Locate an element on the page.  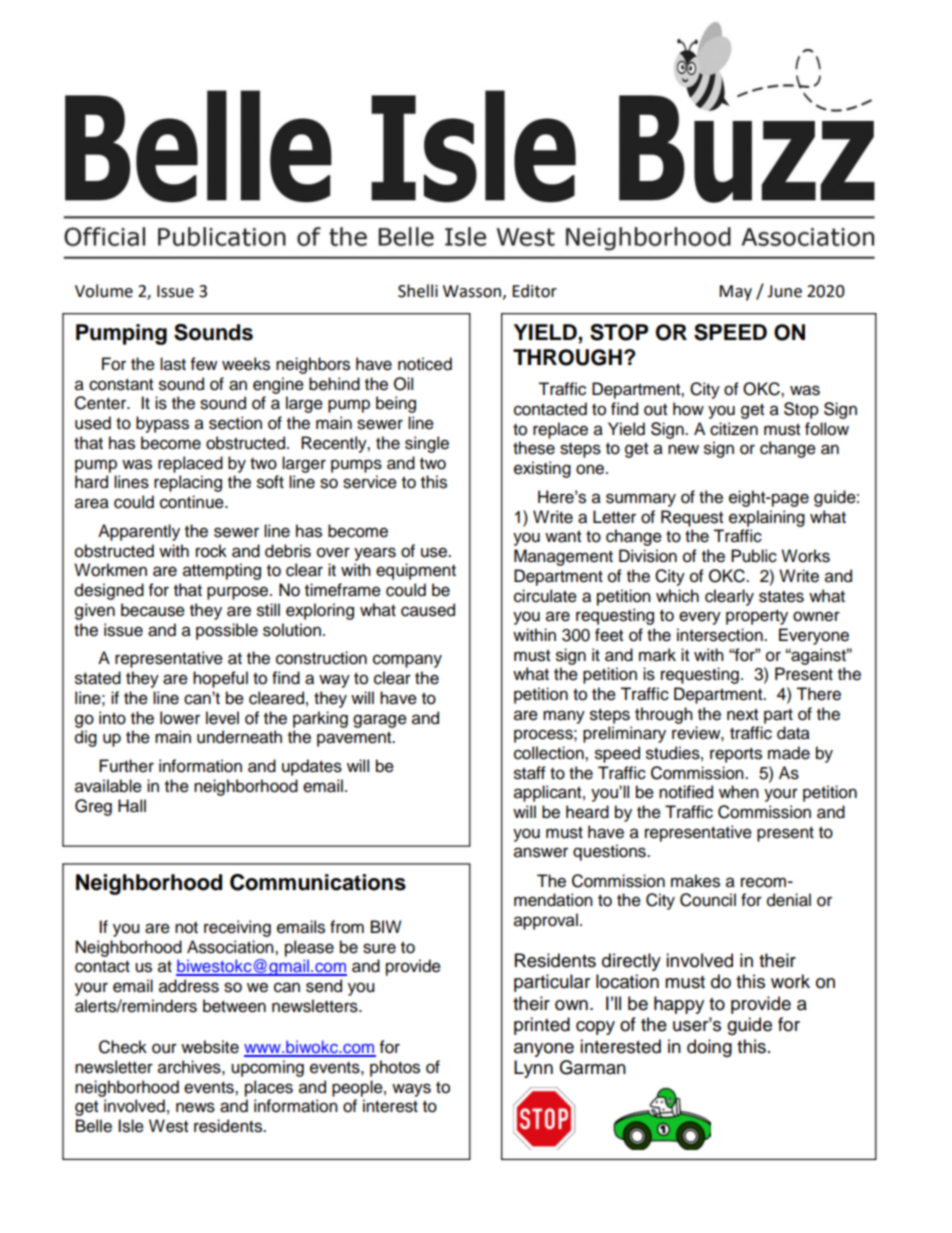
Isle is located at coordinates (131, 1126).
